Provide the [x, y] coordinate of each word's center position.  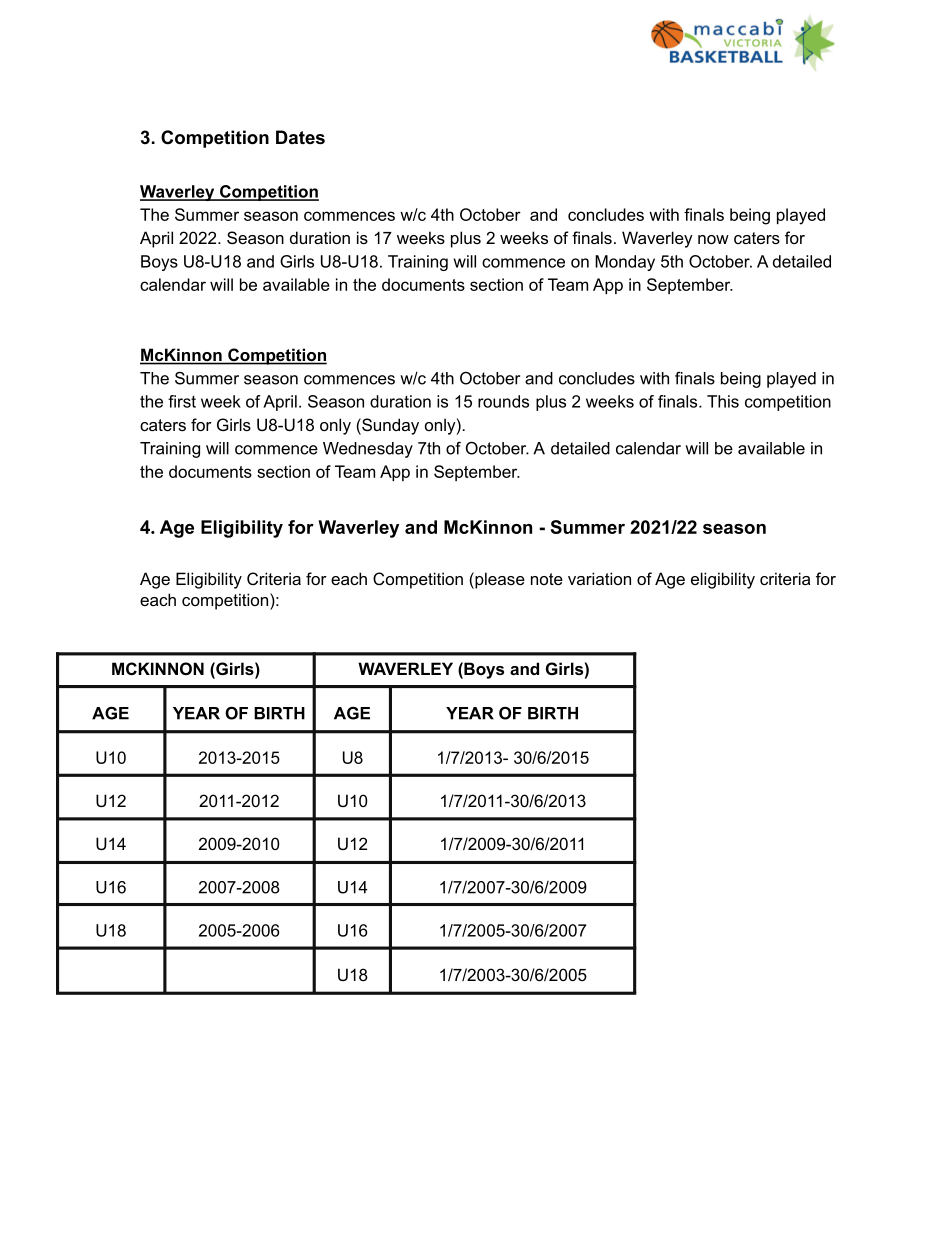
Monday [625, 263]
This [723, 401]
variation [599, 578]
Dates [300, 137]
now [713, 239]
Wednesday [368, 450]
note [547, 579]
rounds [503, 401]
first [182, 401]
